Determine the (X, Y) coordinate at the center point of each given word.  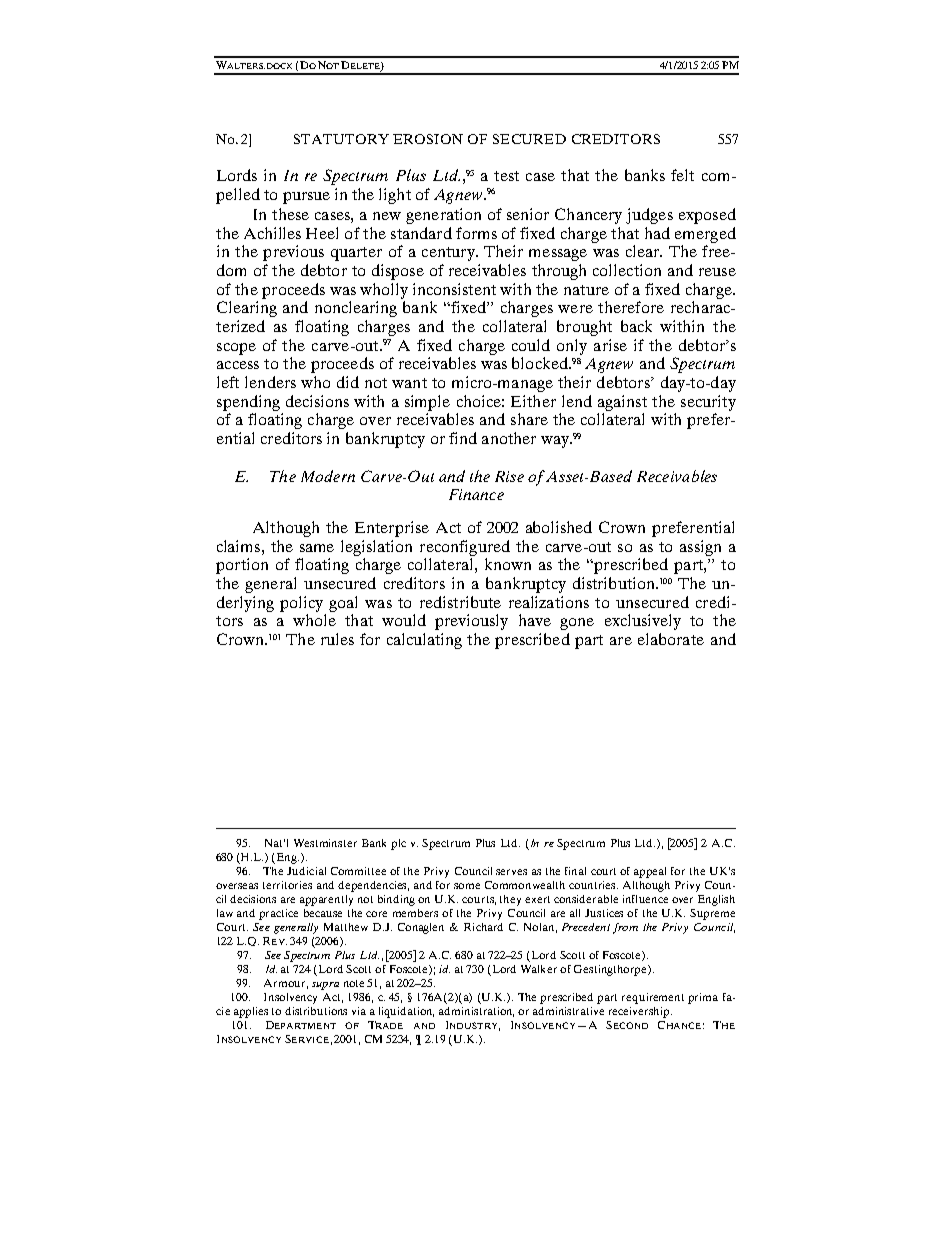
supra (325, 986)
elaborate (671, 639)
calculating (424, 641)
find (463, 438)
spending (248, 403)
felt (682, 175)
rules (337, 639)
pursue (306, 198)
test (506, 176)
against (622, 403)
